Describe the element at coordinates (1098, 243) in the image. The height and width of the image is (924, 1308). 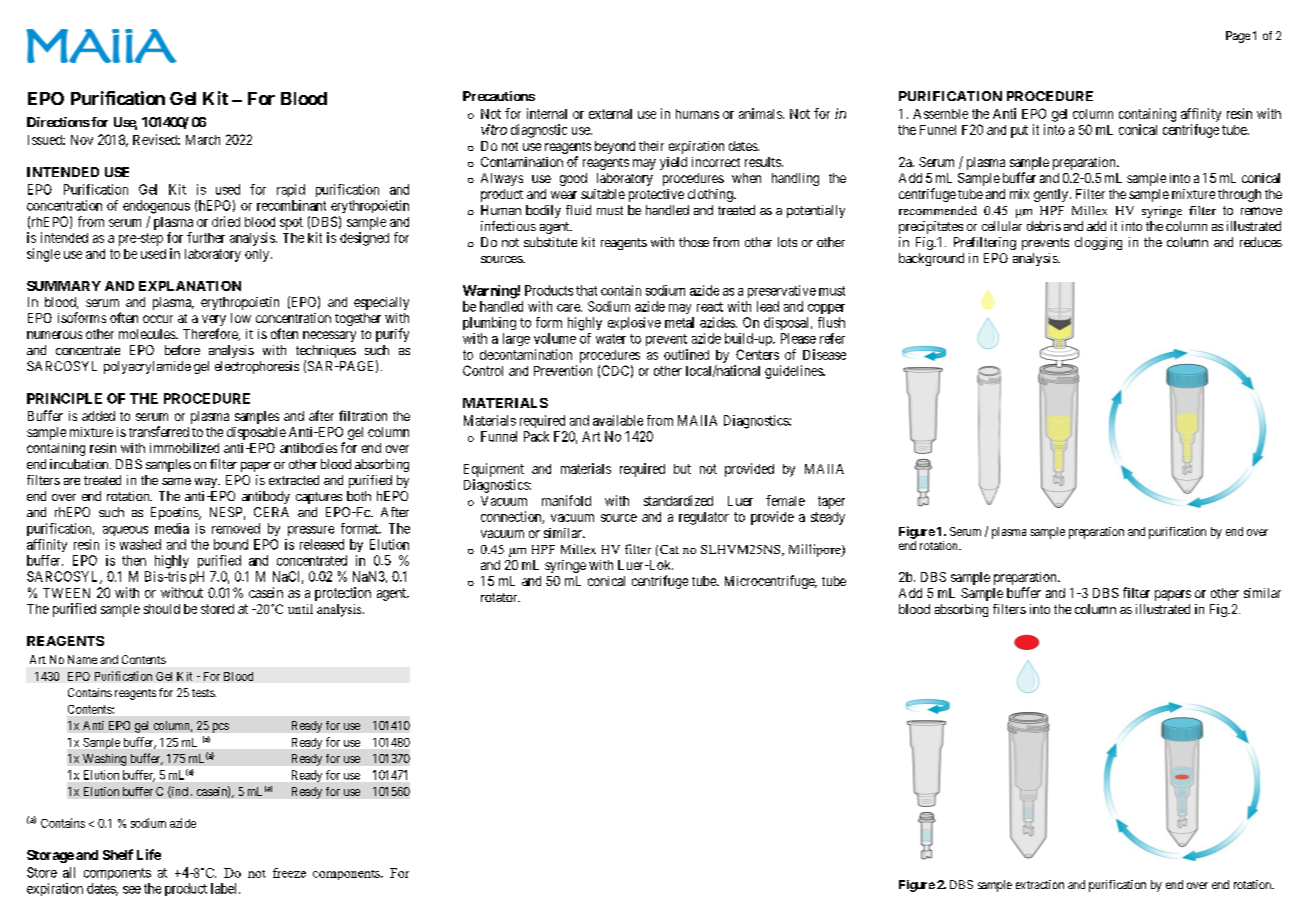
I see `clogging` at that location.
